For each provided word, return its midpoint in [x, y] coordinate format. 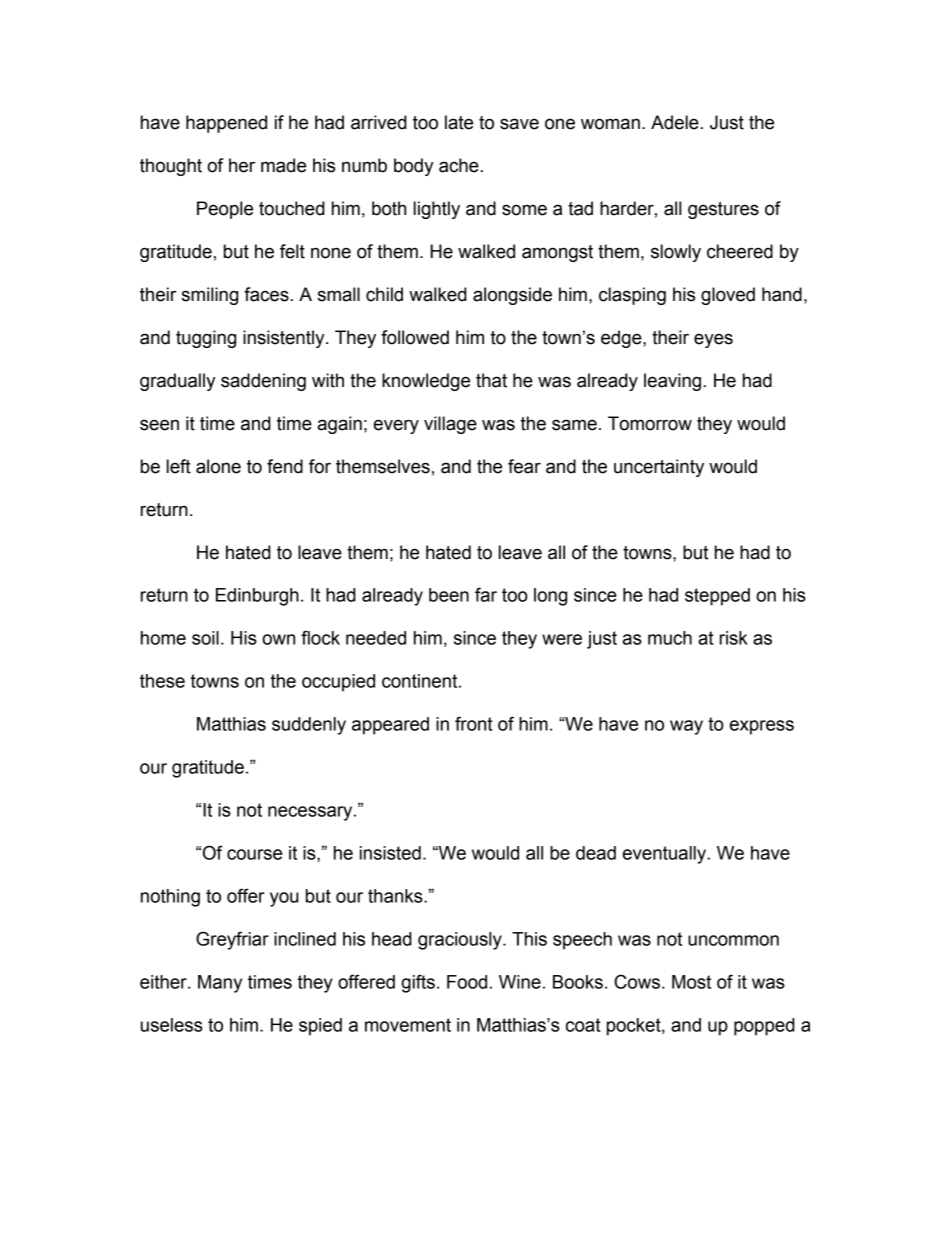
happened [226, 124]
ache [459, 165]
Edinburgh [257, 597]
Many [220, 984]
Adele [675, 122]
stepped [717, 597]
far [486, 594]
